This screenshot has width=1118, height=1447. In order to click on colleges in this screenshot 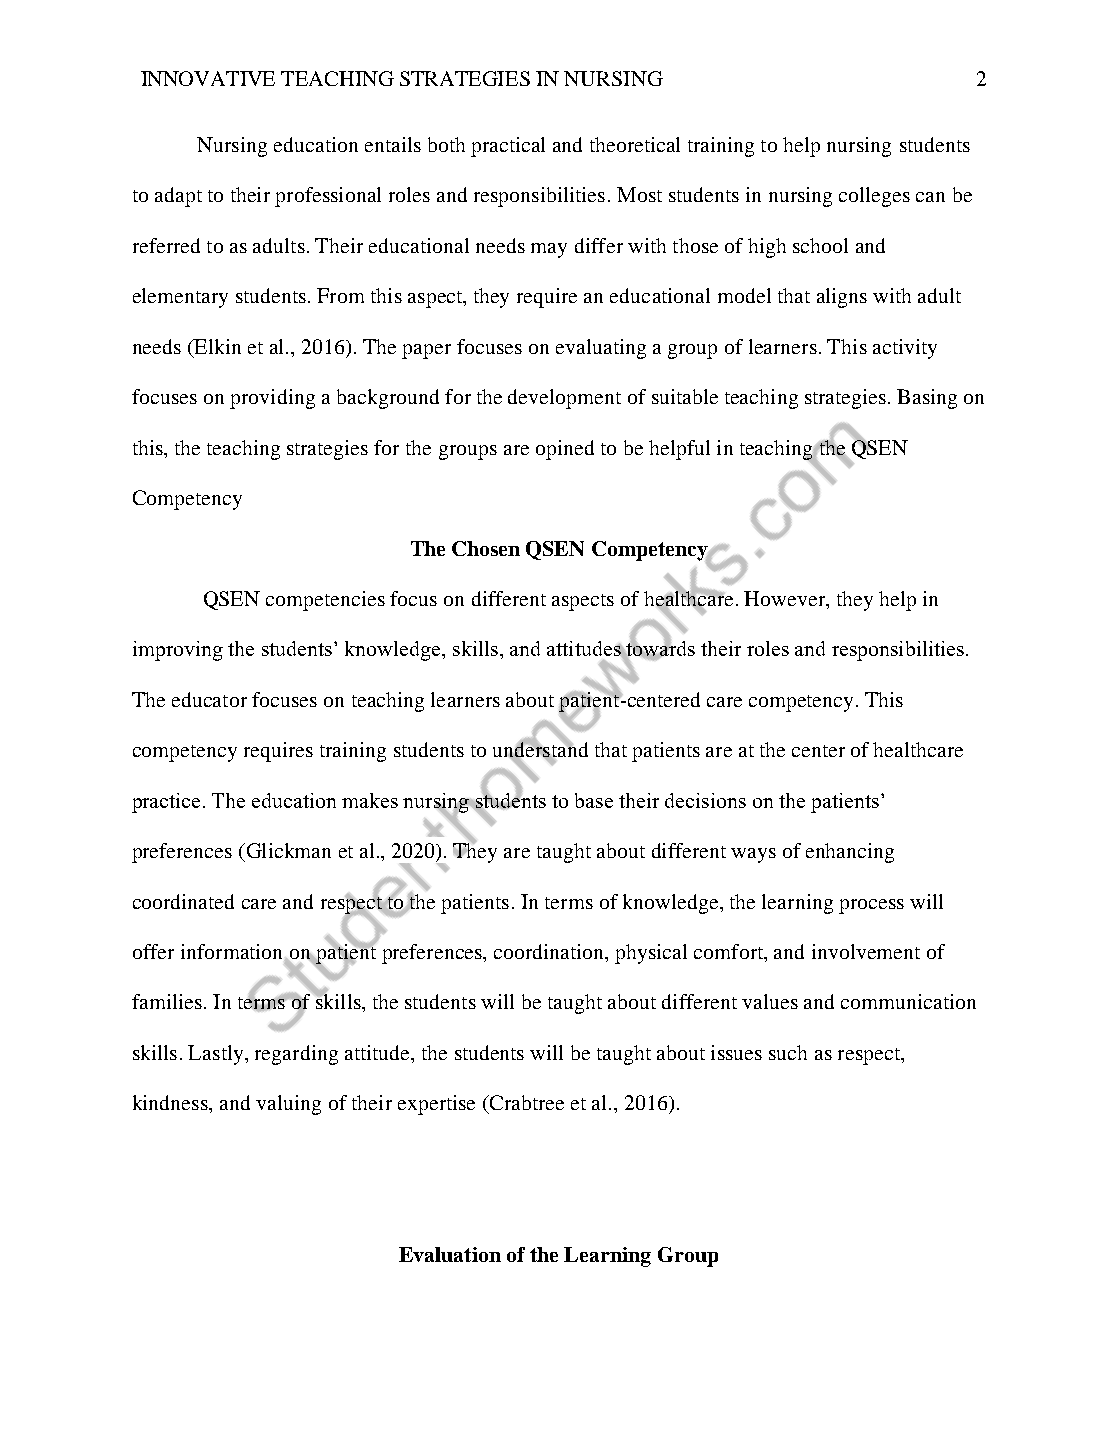, I will do `click(874, 197)`.
